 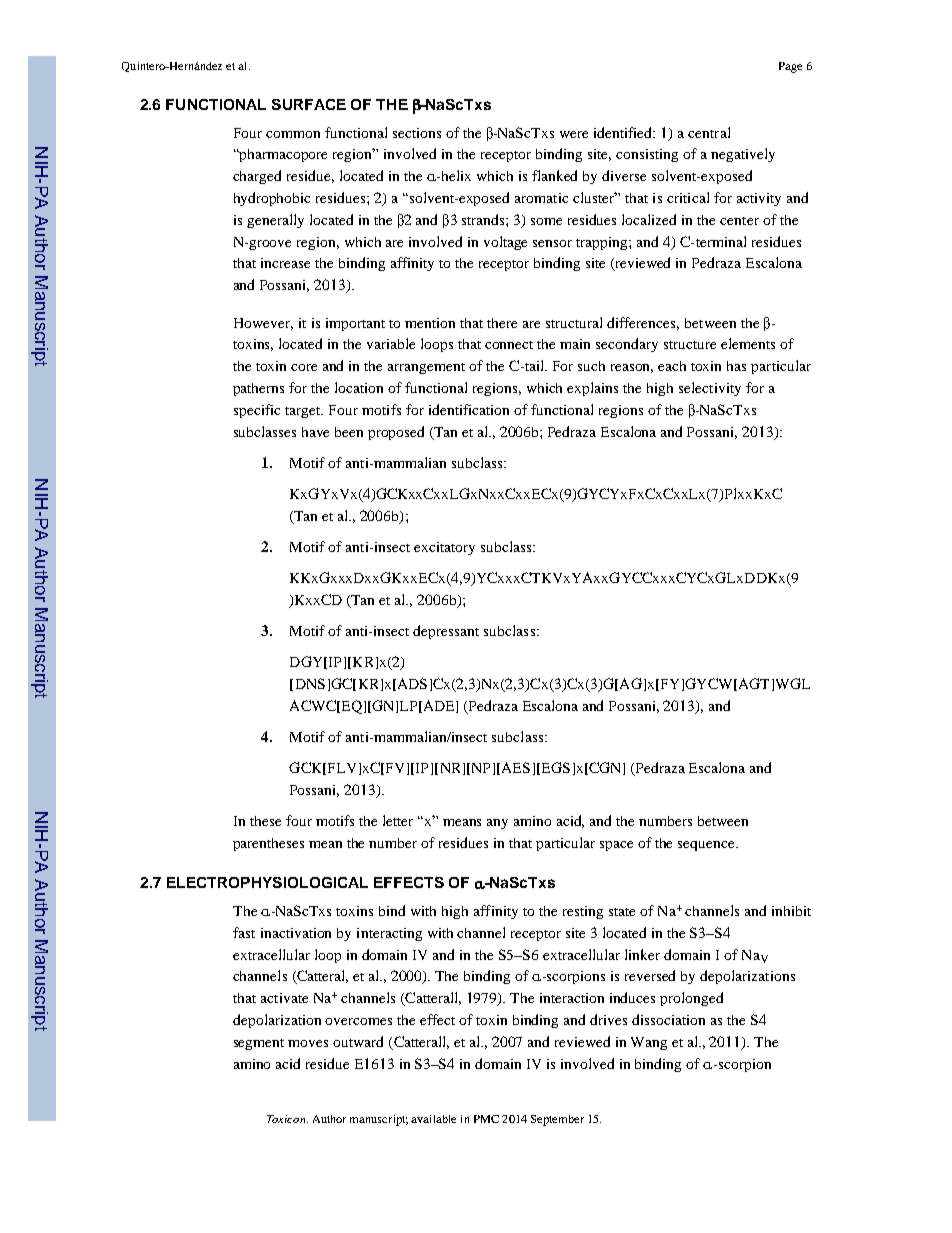 What do you see at coordinates (709, 132) in the screenshot?
I see `central` at bounding box center [709, 132].
